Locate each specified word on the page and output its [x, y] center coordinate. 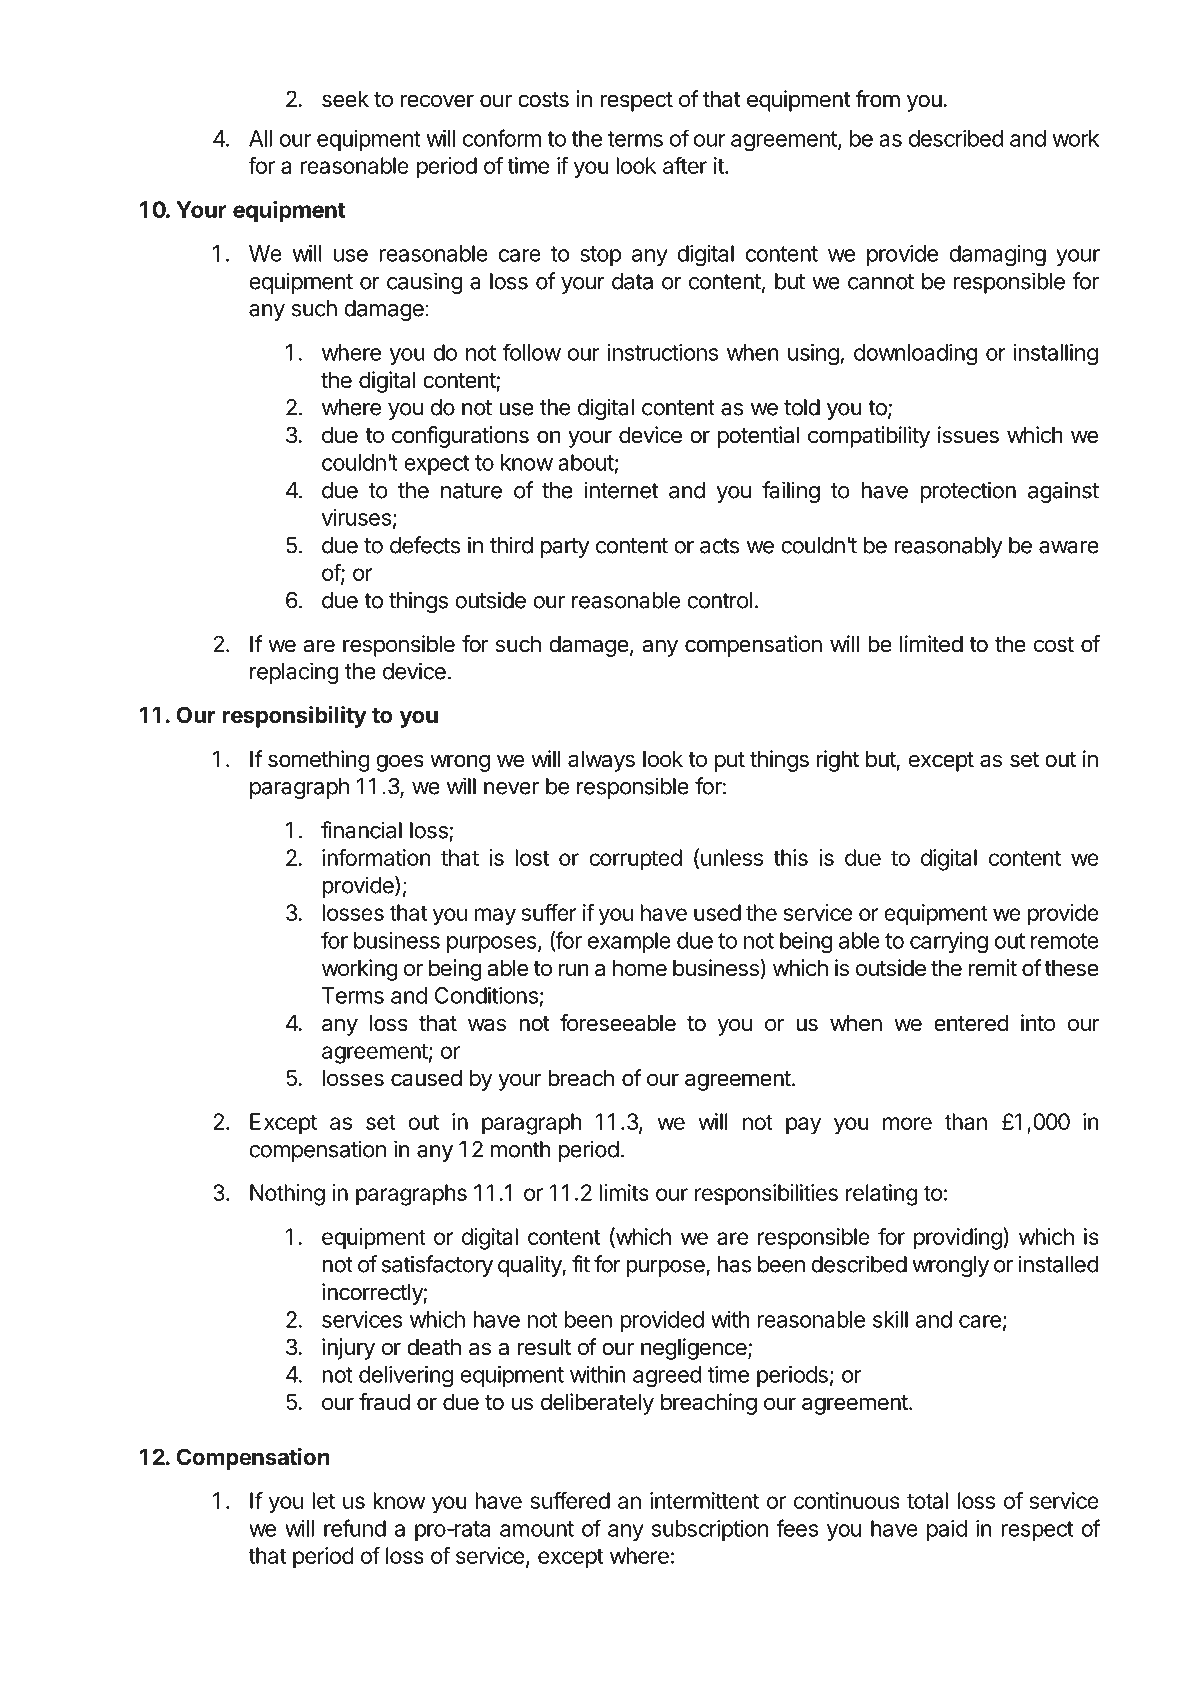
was [487, 1025]
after [685, 165]
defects [425, 545]
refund [355, 1528]
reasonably [948, 547]
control [719, 600]
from [878, 98]
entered [971, 1023]
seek [345, 99]
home [640, 968]
